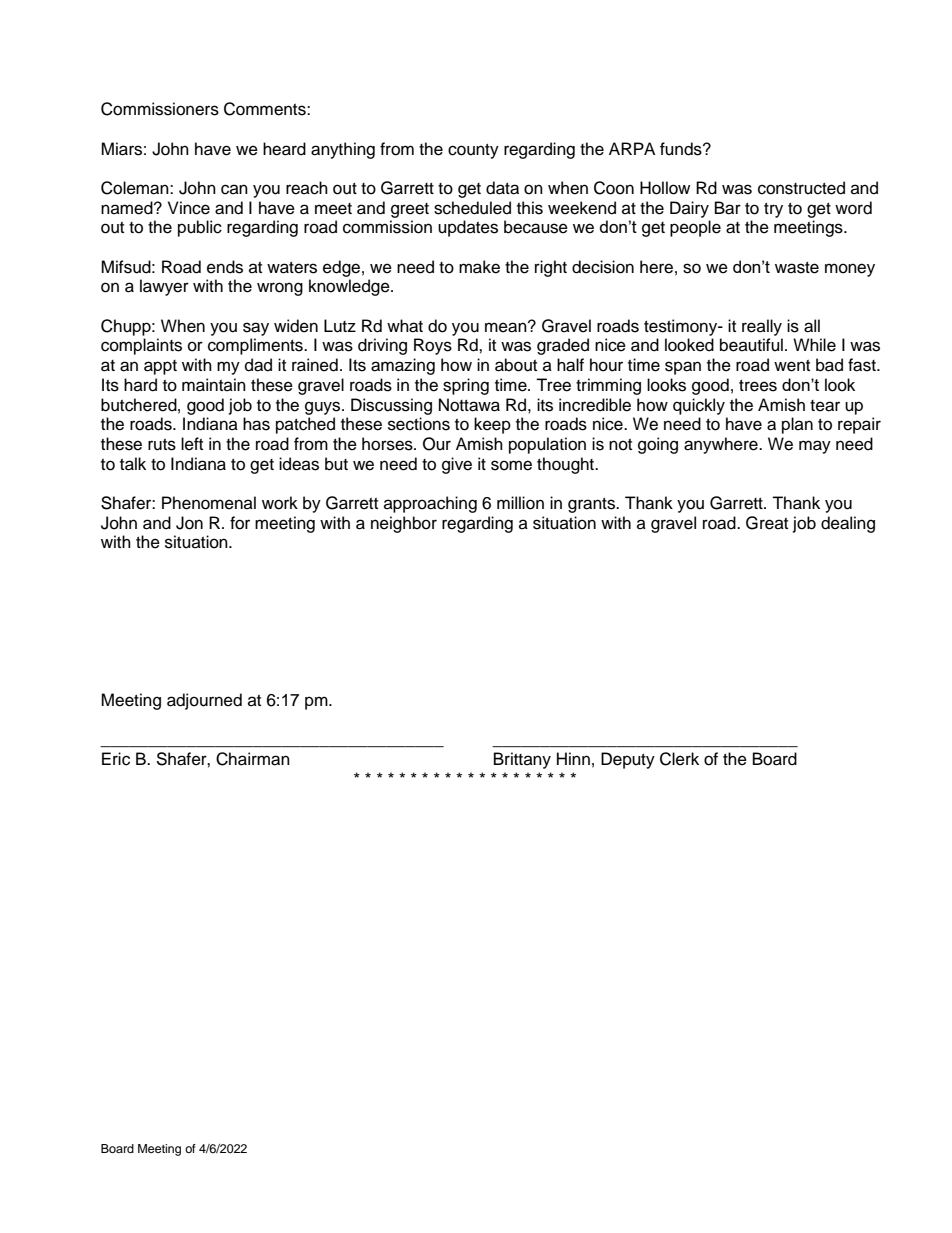 This document has width=952, height=1233. What do you see at coordinates (466, 386) in the document?
I see `spring` at bounding box center [466, 386].
